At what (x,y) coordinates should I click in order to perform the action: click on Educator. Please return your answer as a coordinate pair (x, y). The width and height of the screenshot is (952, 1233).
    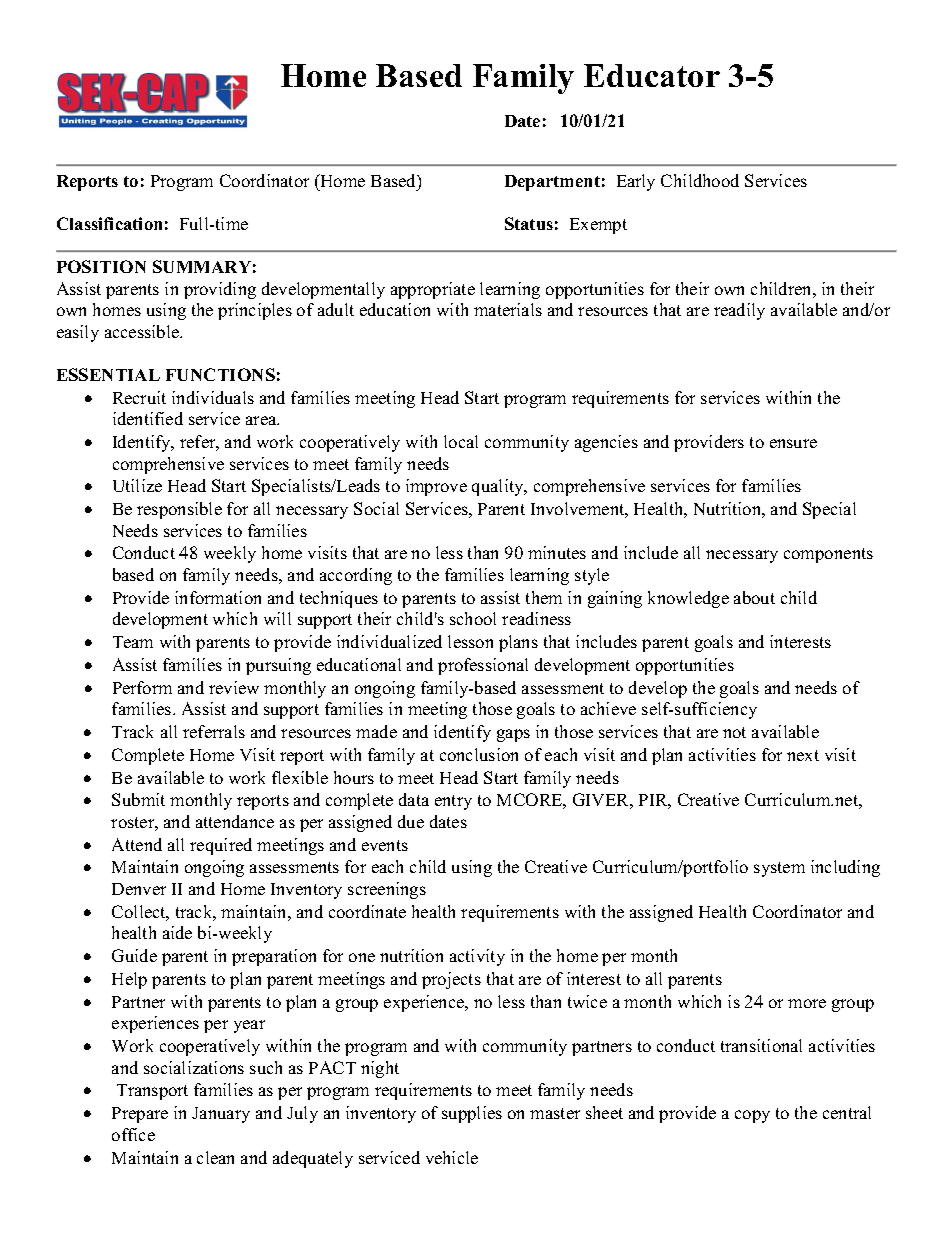
    Looking at the image, I should click on (652, 75).
